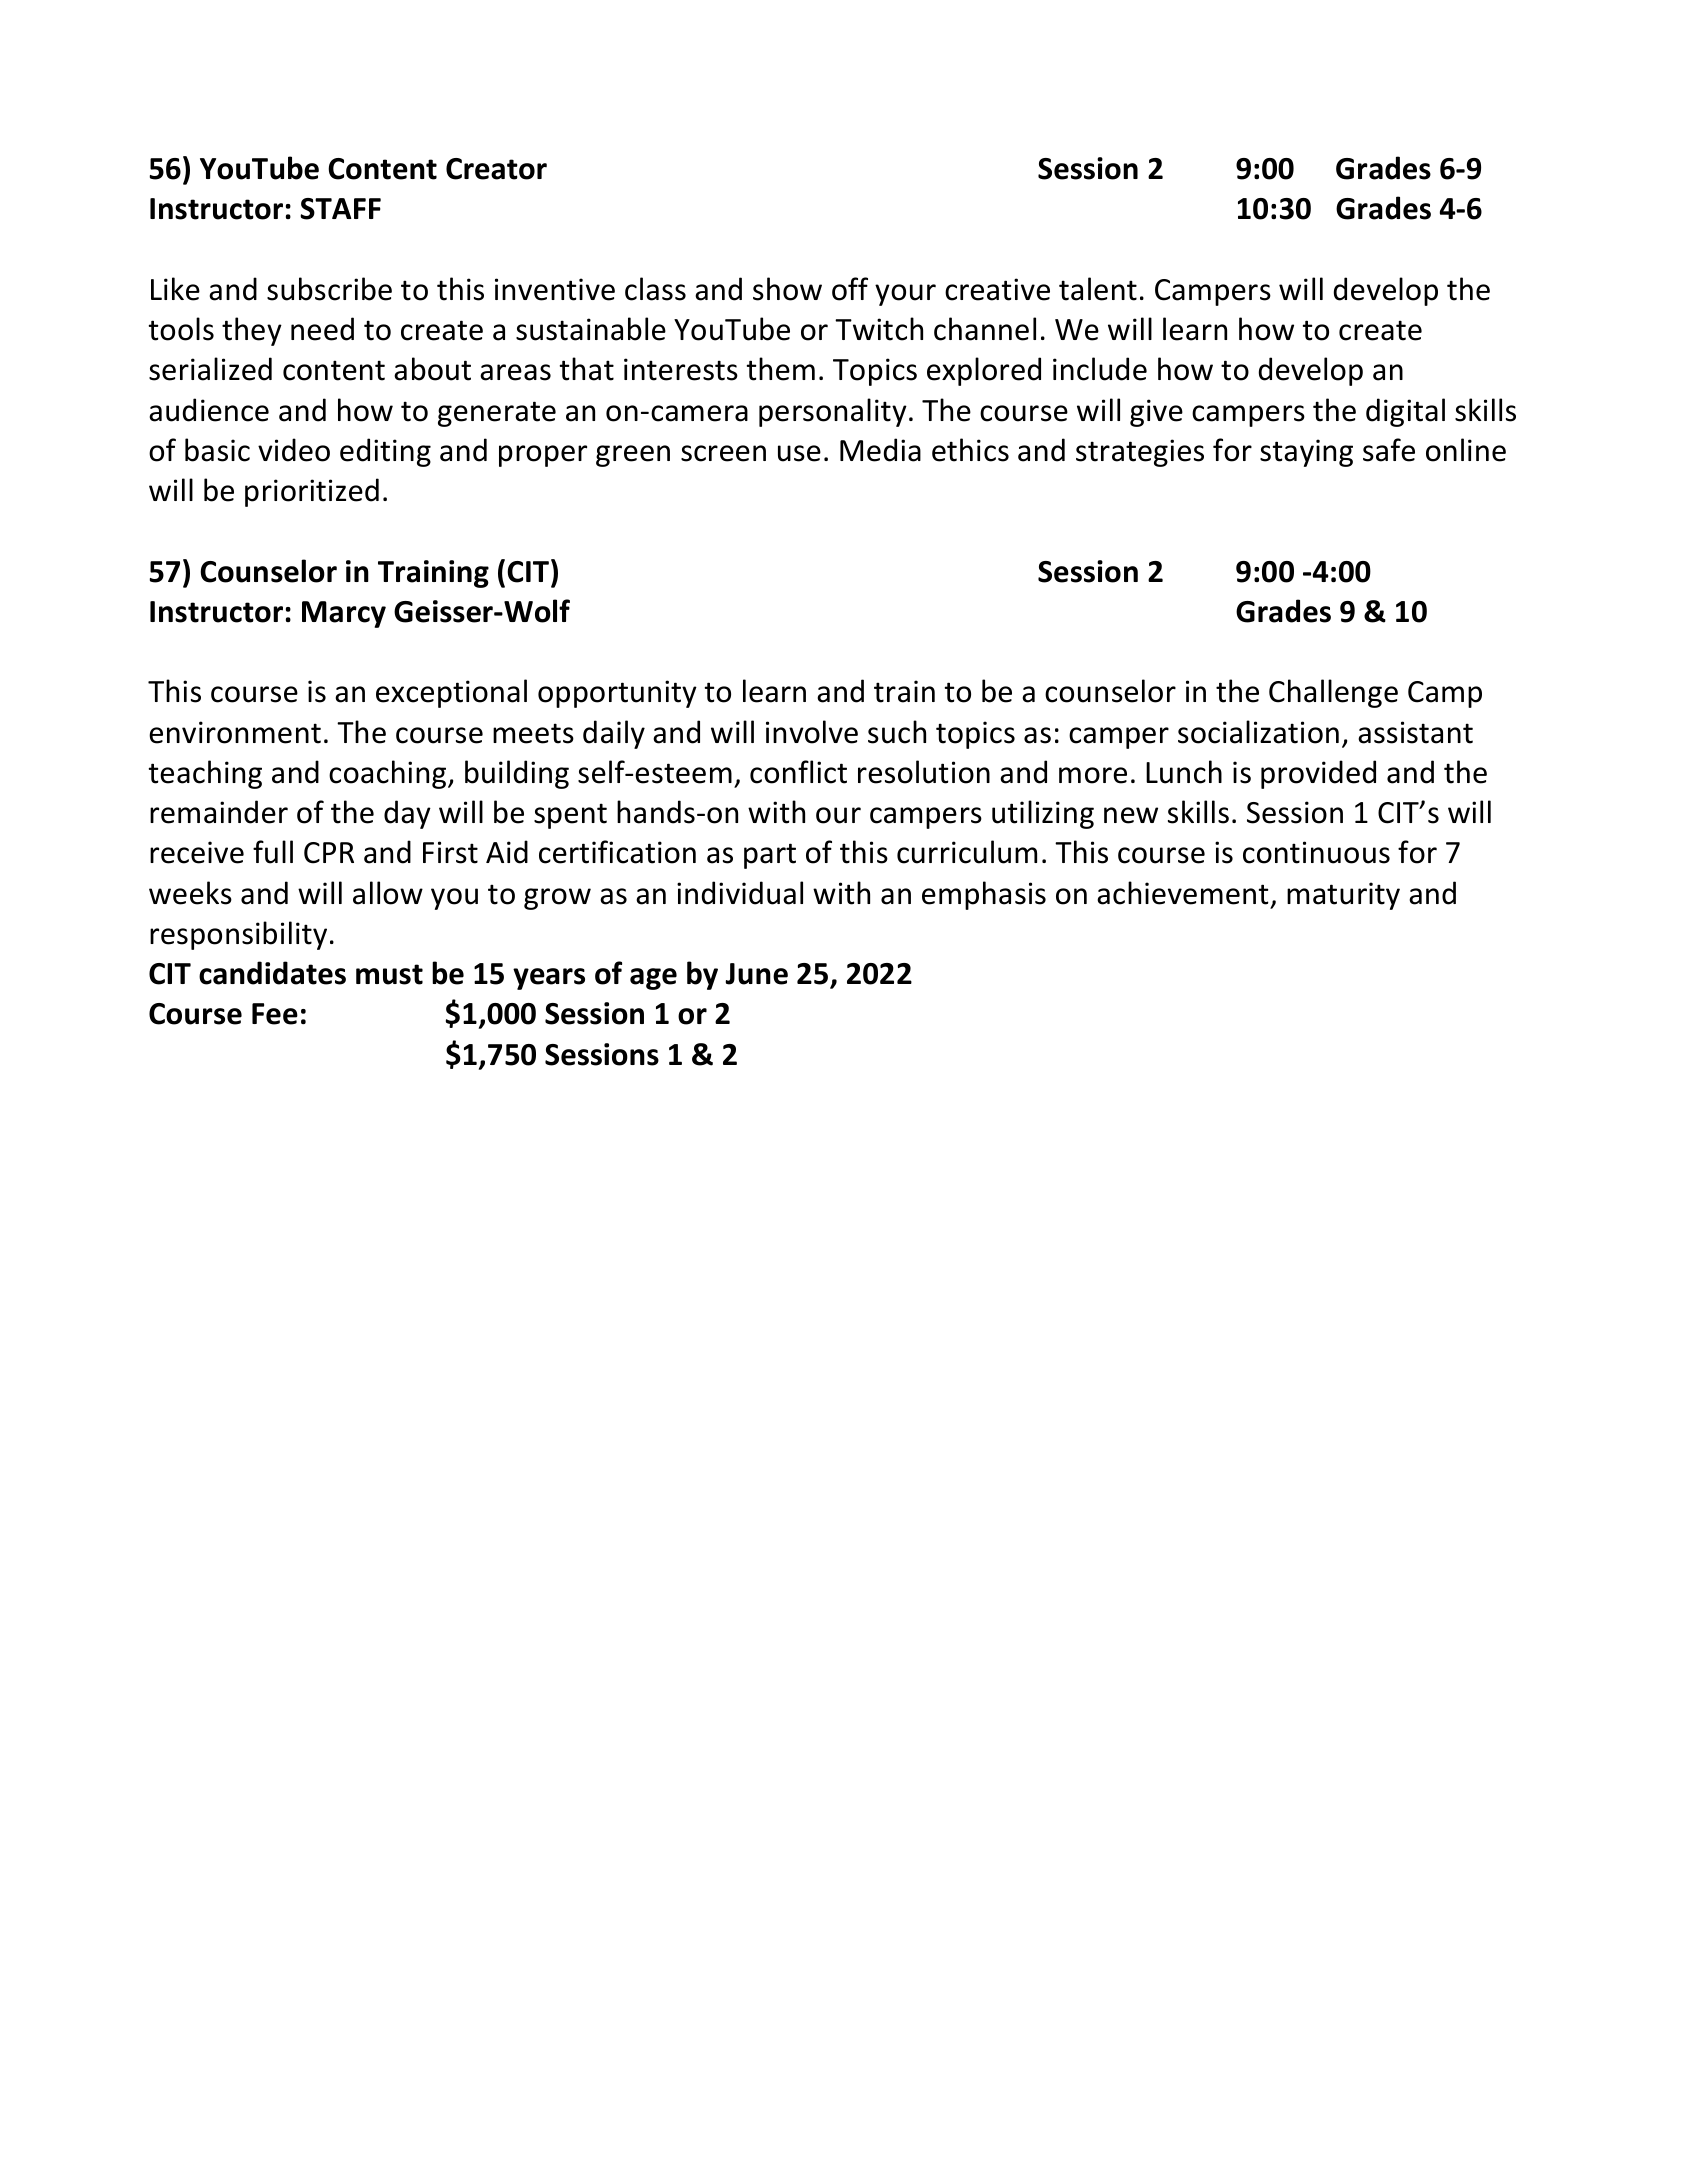 The image size is (1681, 2176). What do you see at coordinates (798, 772) in the page?
I see `conflict` at bounding box center [798, 772].
